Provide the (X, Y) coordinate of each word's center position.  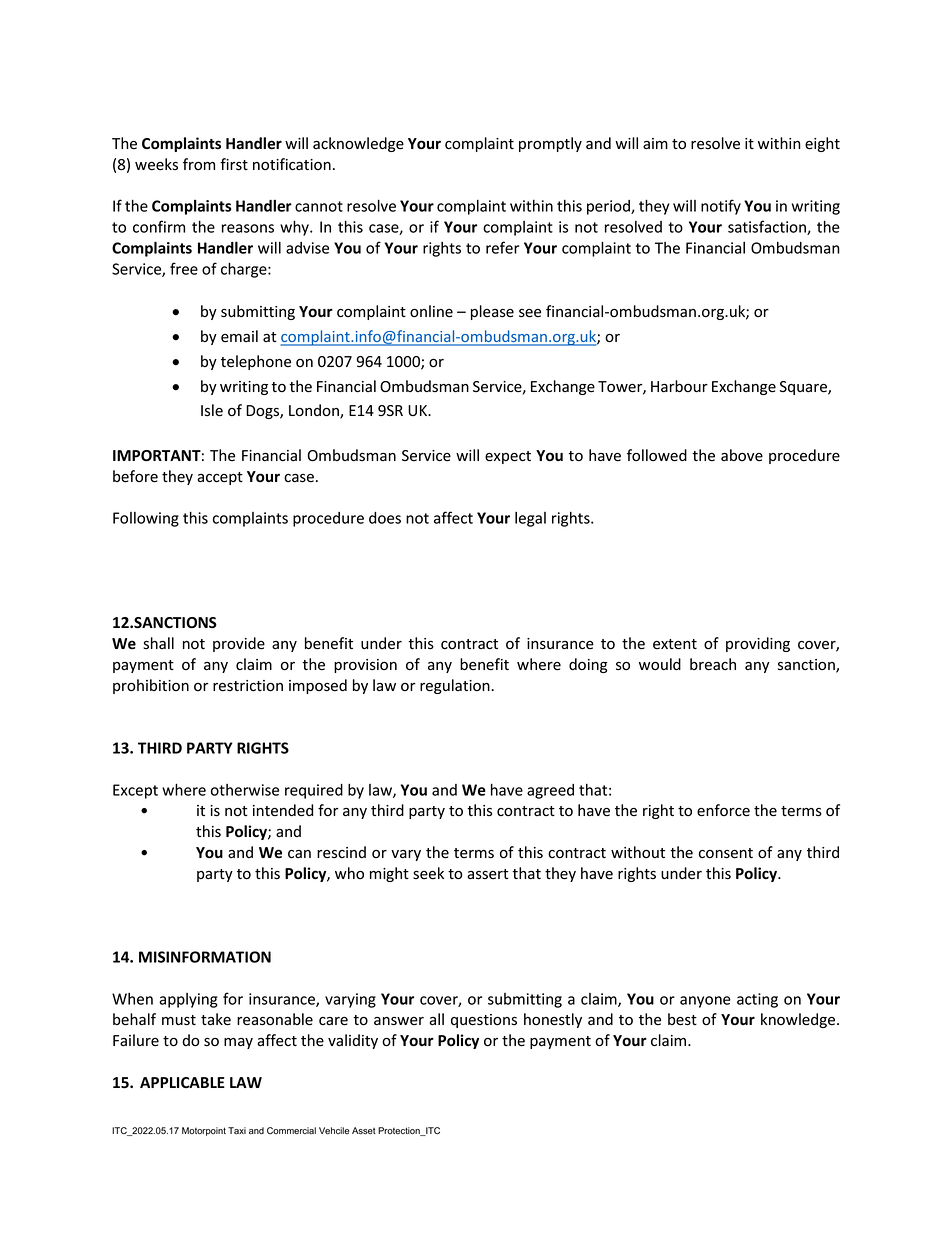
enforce (723, 810)
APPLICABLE (182, 1082)
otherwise (245, 790)
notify (721, 207)
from (199, 164)
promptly (550, 144)
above (742, 455)
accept (220, 478)
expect (508, 457)
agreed (550, 791)
